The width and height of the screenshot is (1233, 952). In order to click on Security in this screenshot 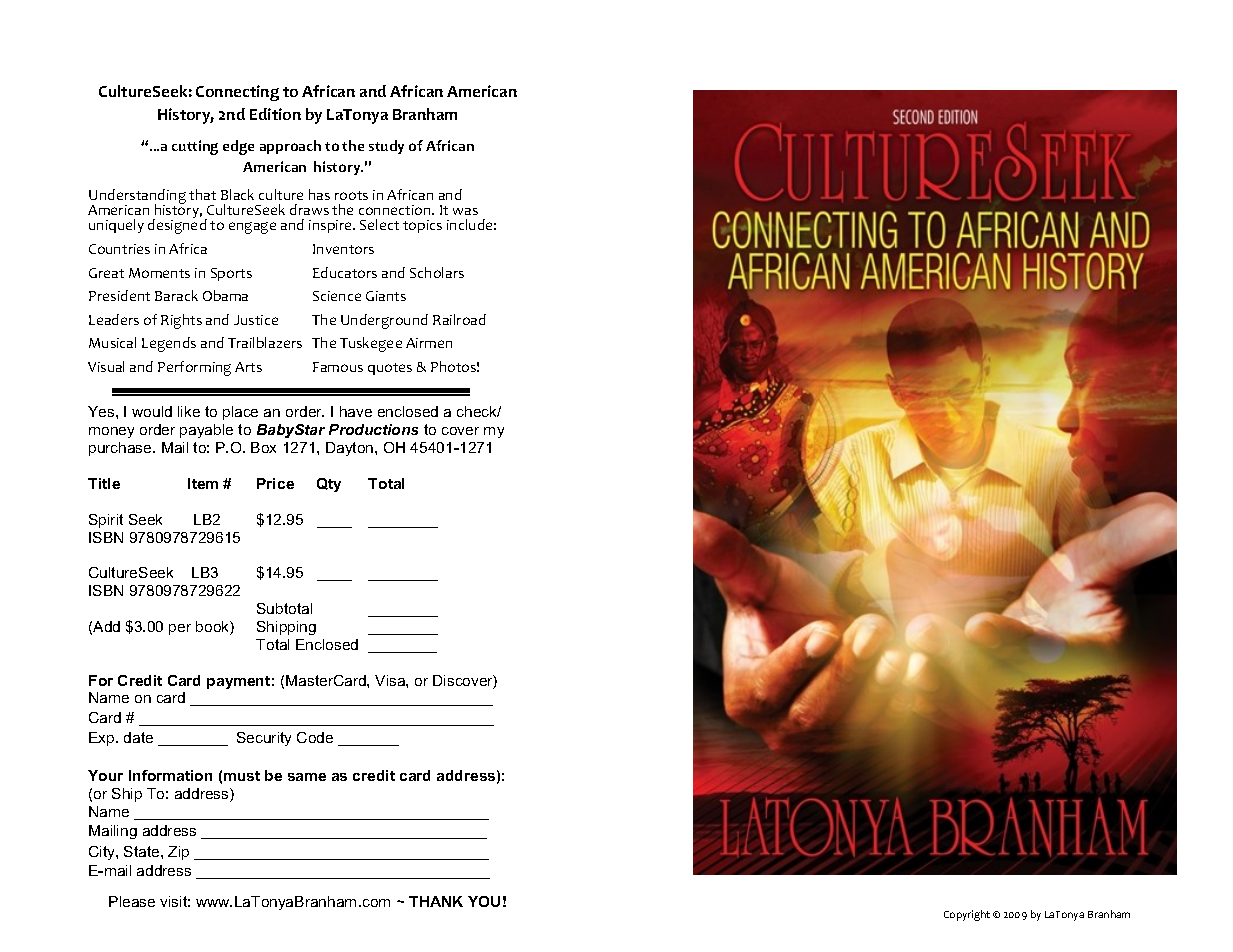, I will do `click(264, 739)`.
